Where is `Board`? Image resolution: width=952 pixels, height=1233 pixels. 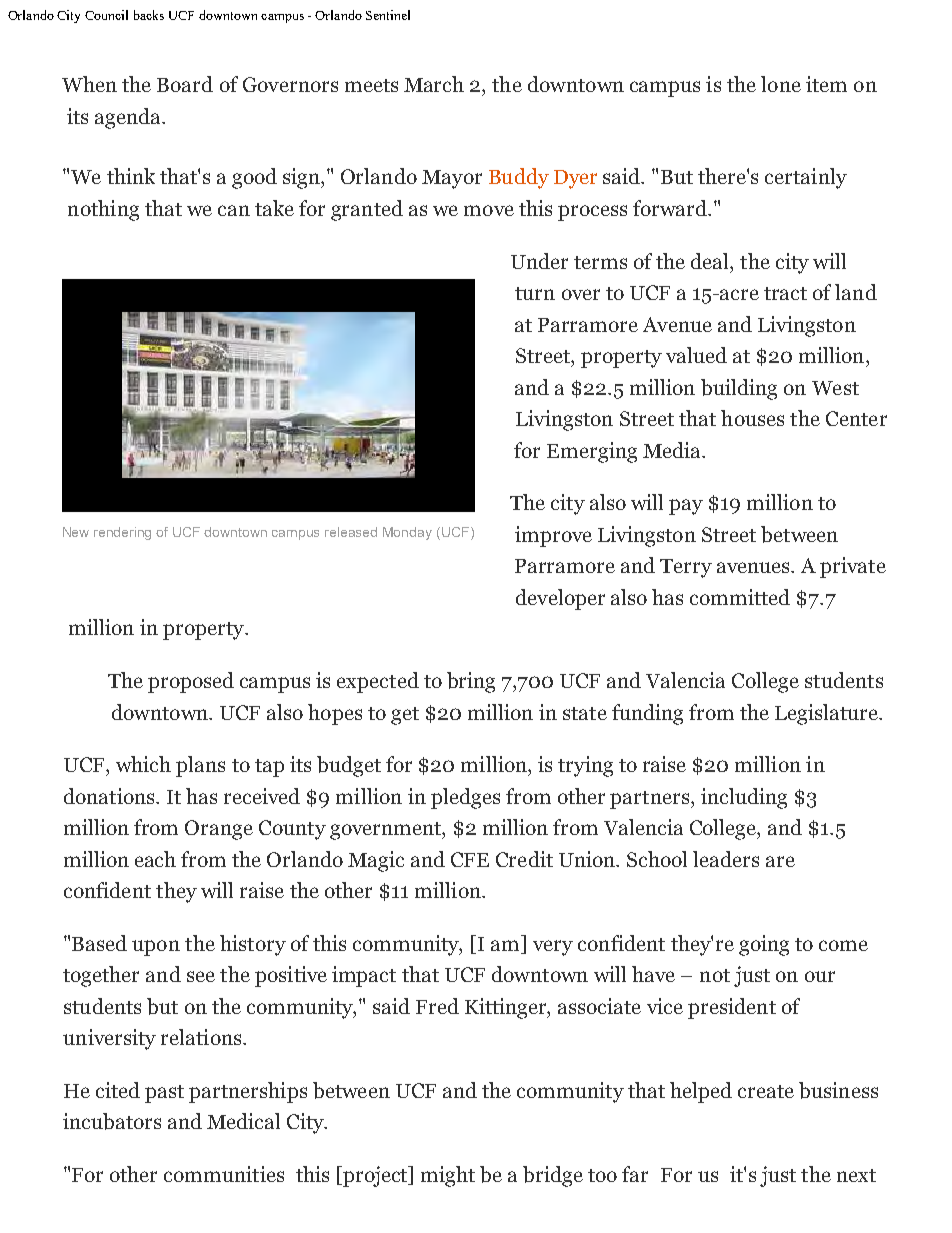 Board is located at coordinates (185, 84).
